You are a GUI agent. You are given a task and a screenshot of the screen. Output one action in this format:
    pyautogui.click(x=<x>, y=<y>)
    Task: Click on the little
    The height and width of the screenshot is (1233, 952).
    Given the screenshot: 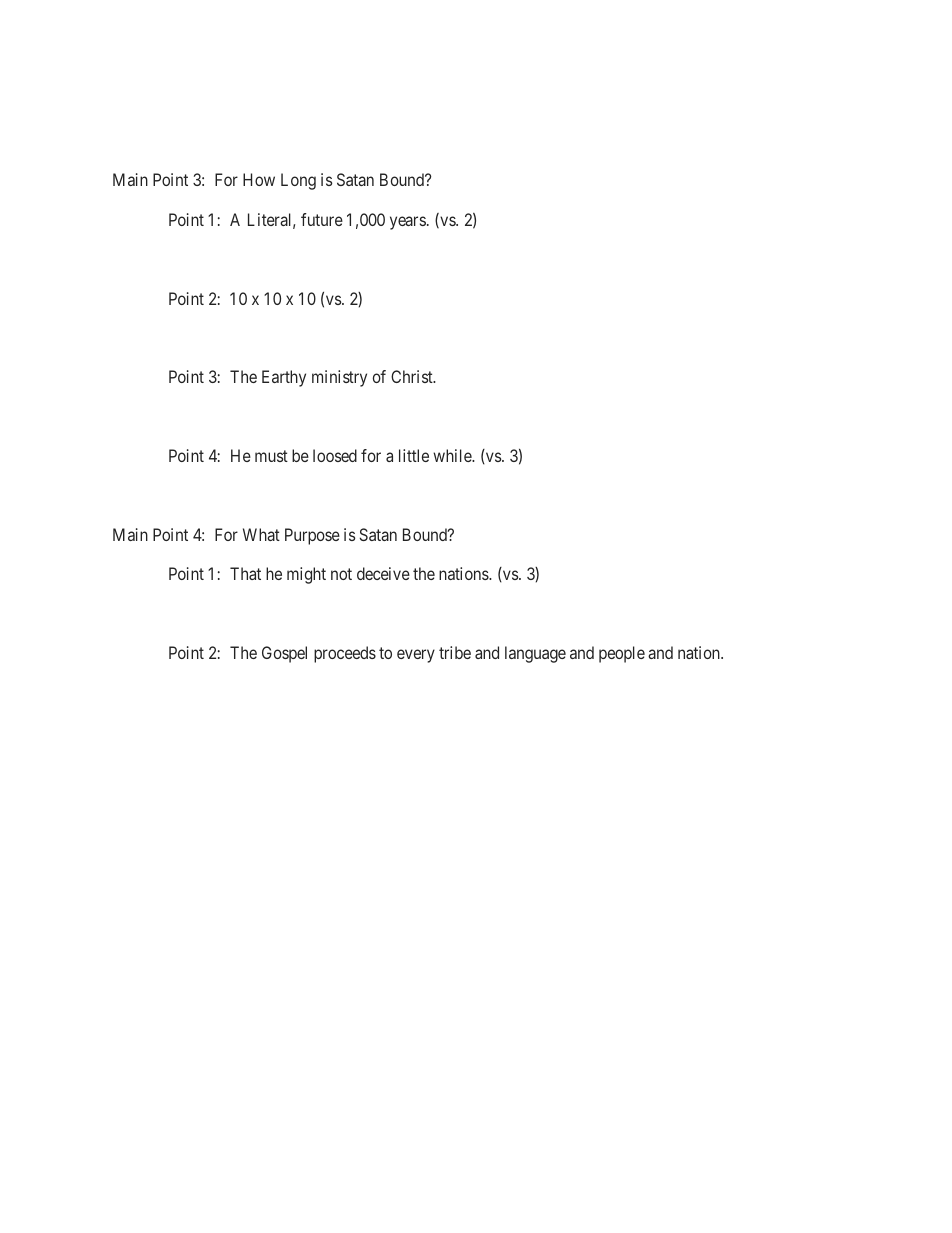 What is the action you would take?
    pyautogui.click(x=414, y=455)
